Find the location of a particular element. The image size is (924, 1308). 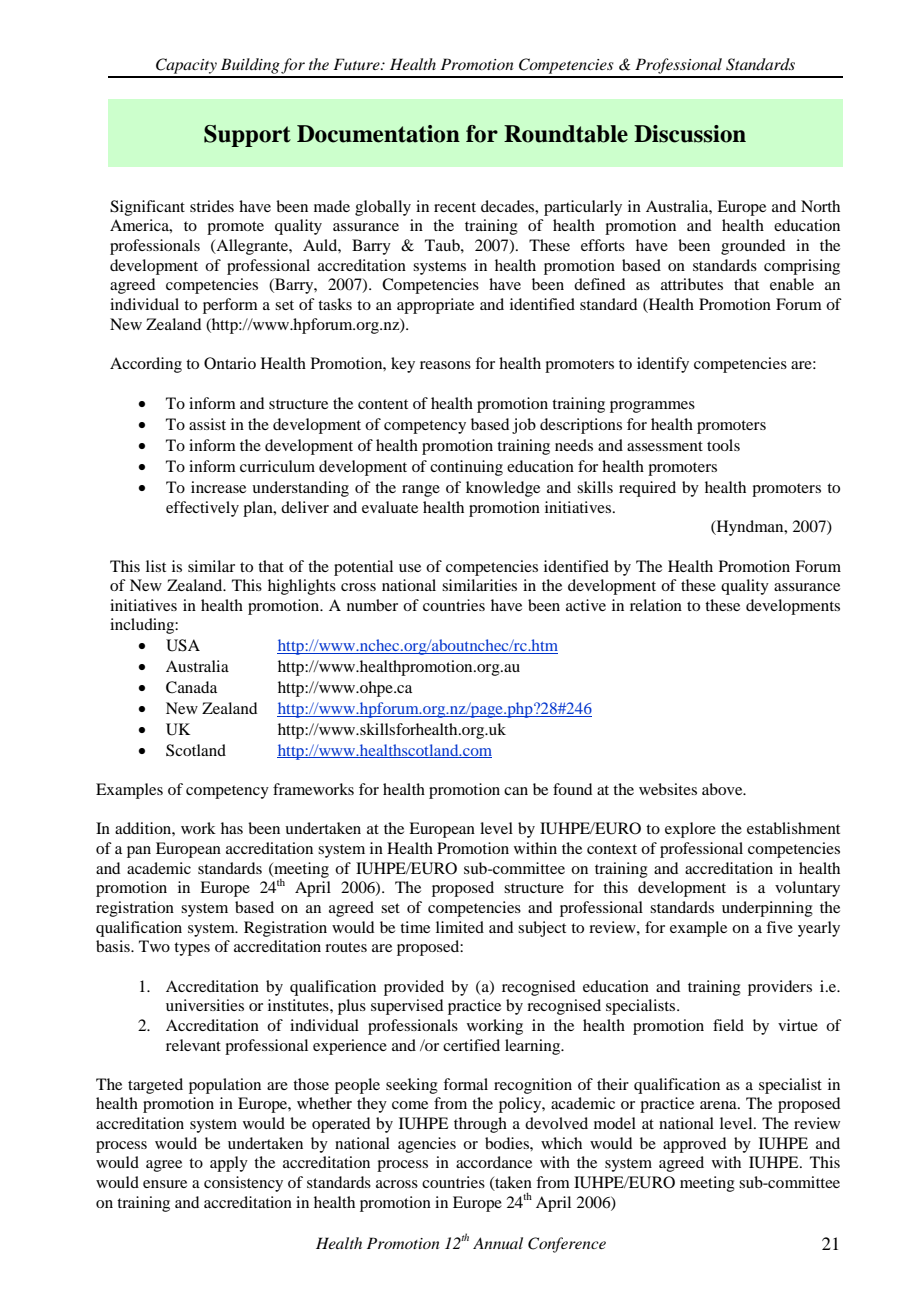

Support is located at coordinates (247, 136).
